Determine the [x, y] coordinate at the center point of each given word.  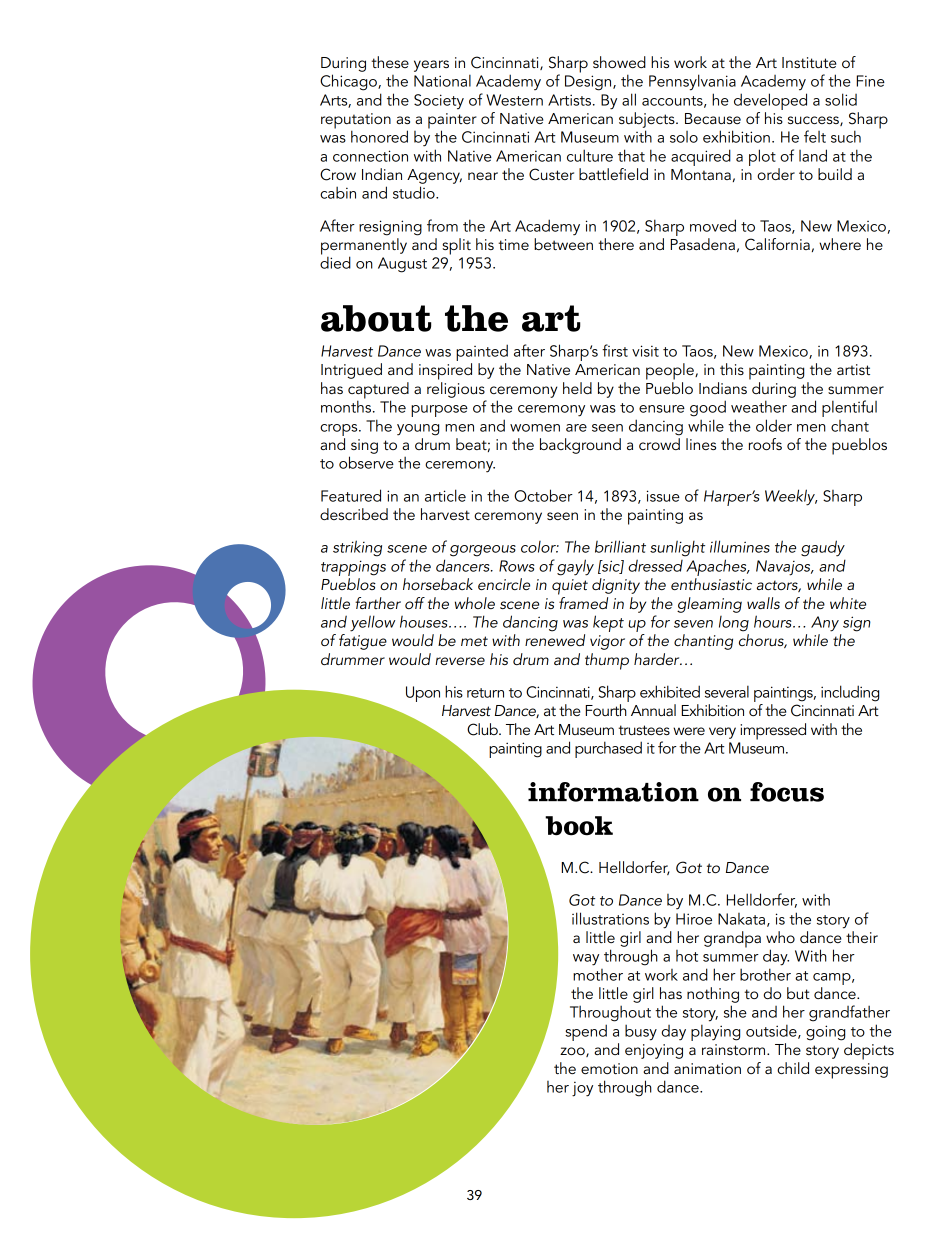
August [402, 265]
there [616, 244]
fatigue [363, 642]
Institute [809, 62]
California [777, 244]
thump [607, 661]
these [390, 62]
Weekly [791, 497]
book [579, 826]
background [580, 446]
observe [366, 462]
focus [787, 792]
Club [483, 729]
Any [825, 624]
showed [619, 62]
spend [586, 1032]
